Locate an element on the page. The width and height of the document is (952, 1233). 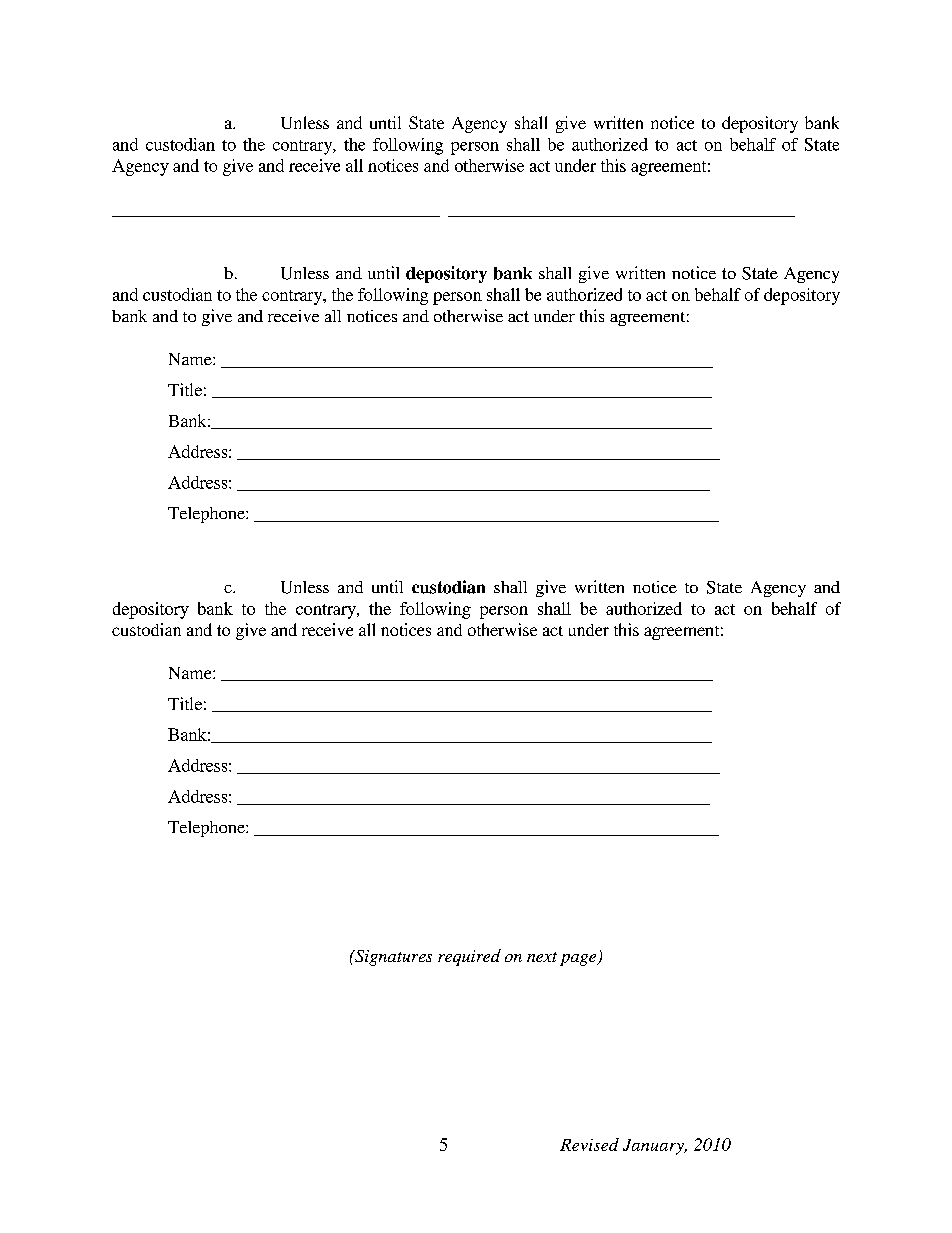
required is located at coordinates (469, 957).
